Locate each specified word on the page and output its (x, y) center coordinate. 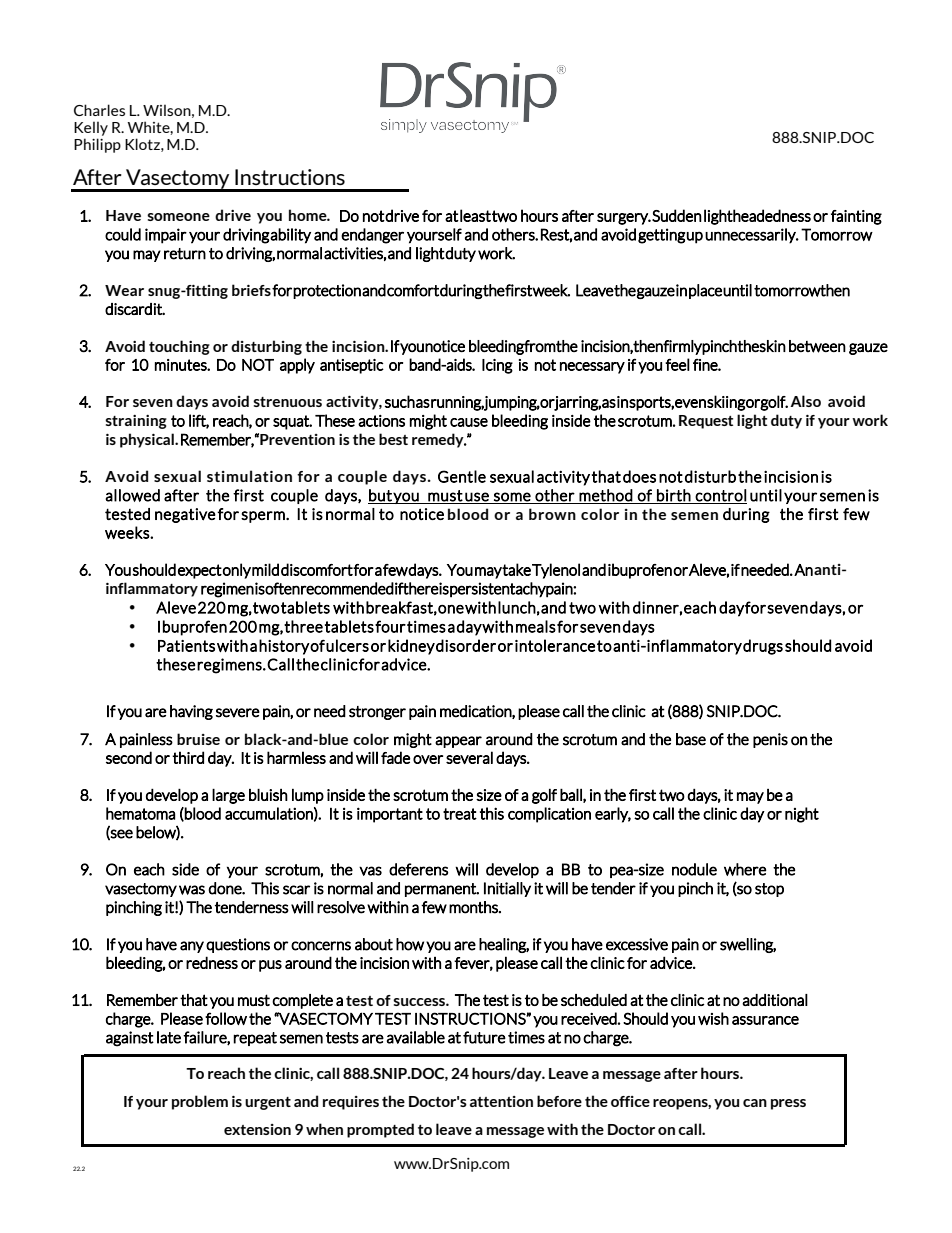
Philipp (97, 145)
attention (501, 1101)
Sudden (677, 215)
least (475, 215)
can (755, 1103)
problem (200, 1102)
